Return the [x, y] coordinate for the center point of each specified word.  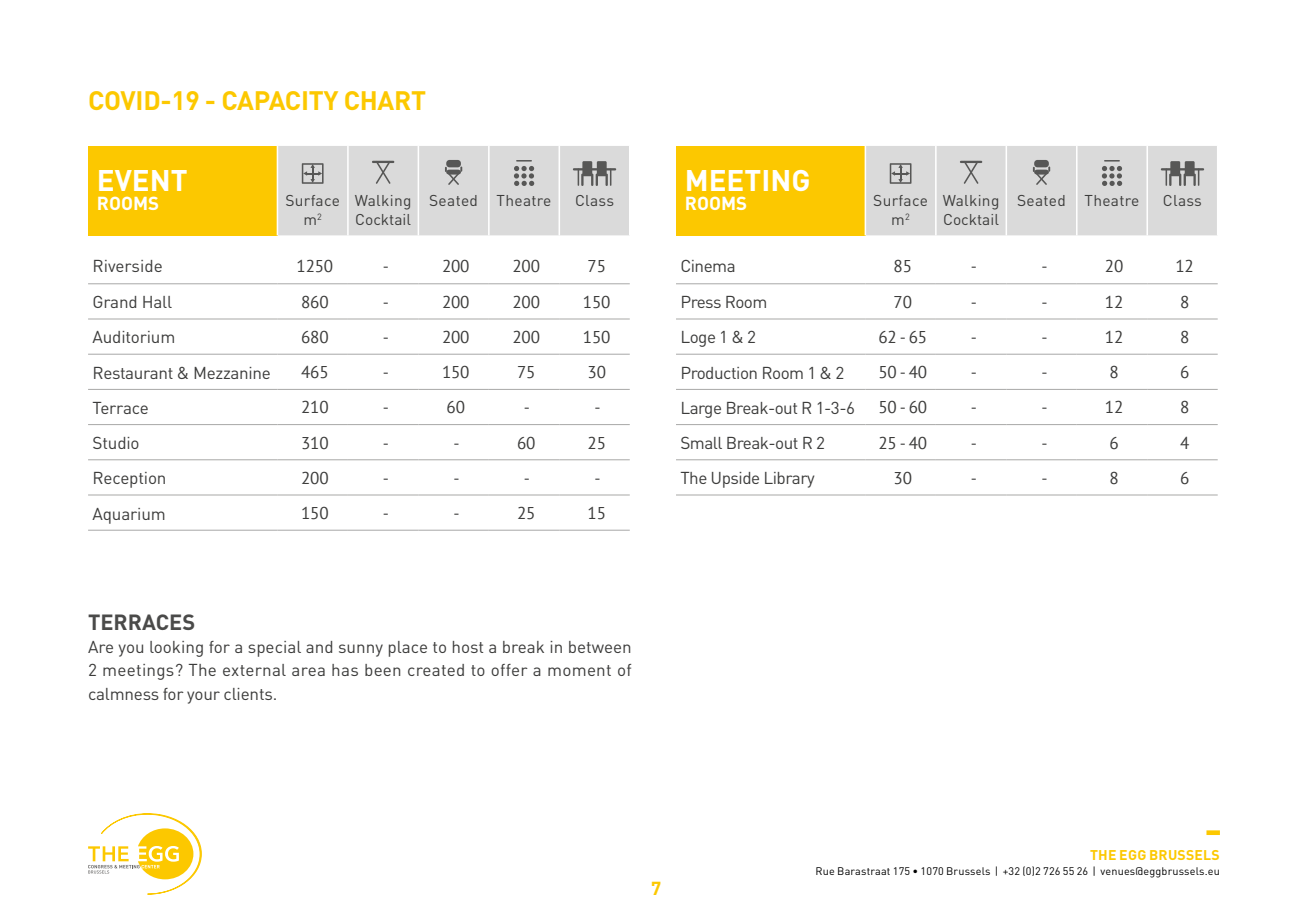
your [203, 697]
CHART [385, 100]
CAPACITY [280, 100]
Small [701, 442]
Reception [129, 480]
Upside [735, 480]
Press [701, 302]
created [436, 670]
